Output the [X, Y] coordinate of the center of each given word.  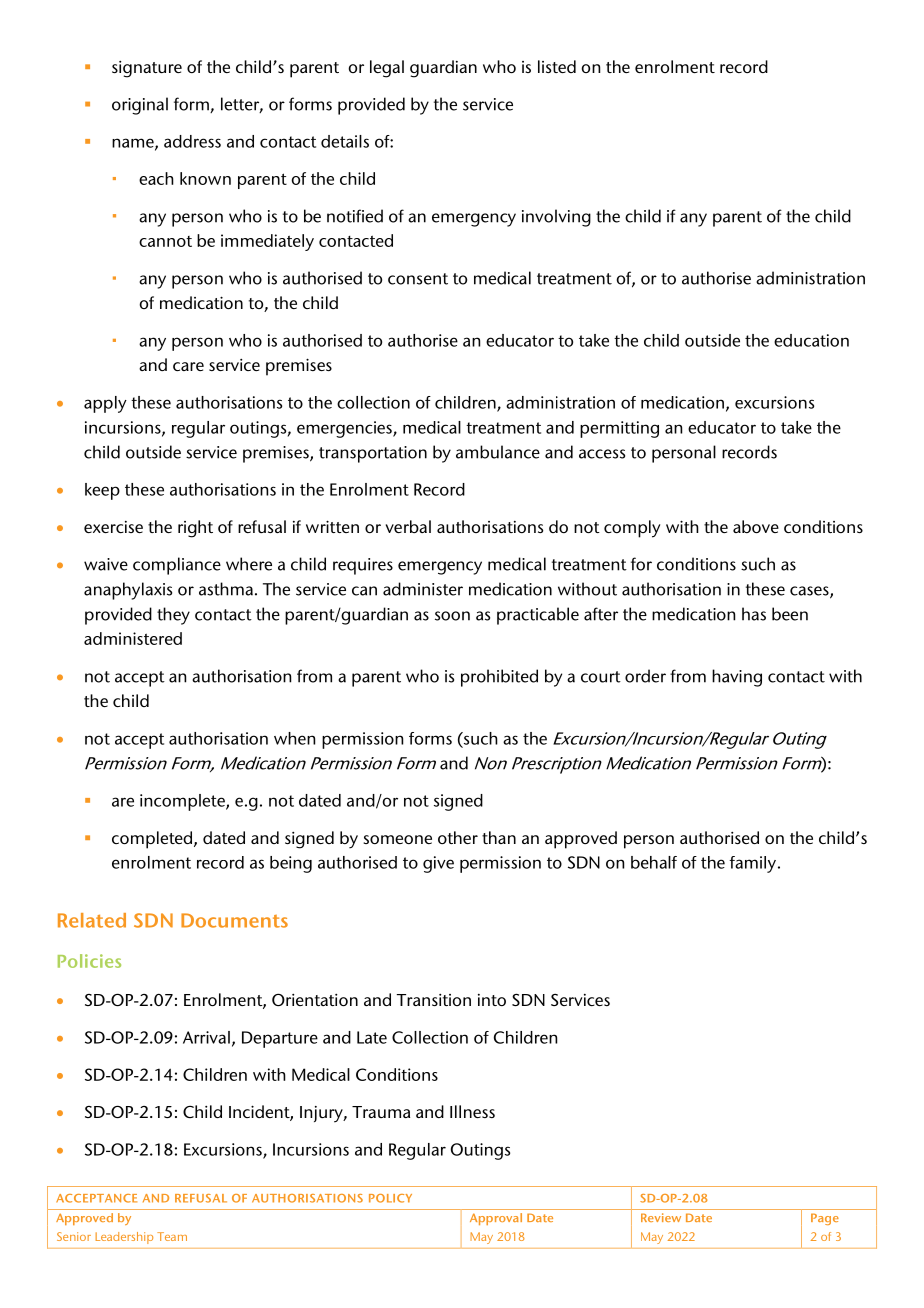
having [737, 678]
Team [172, 1236]
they [173, 616]
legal [387, 69]
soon [452, 616]
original [140, 106]
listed [557, 66]
